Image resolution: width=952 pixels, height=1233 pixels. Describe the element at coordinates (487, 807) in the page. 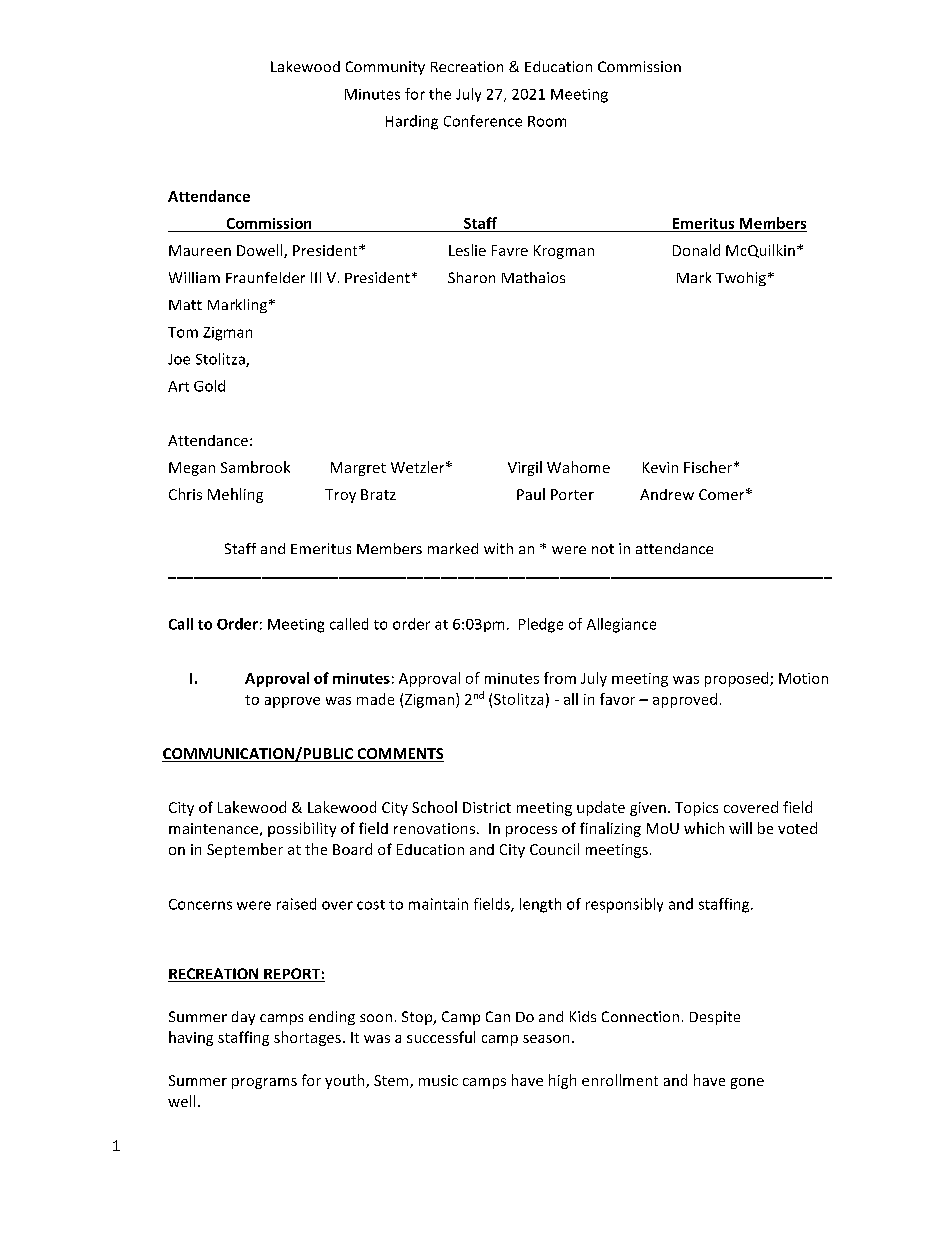

I see `District` at that location.
